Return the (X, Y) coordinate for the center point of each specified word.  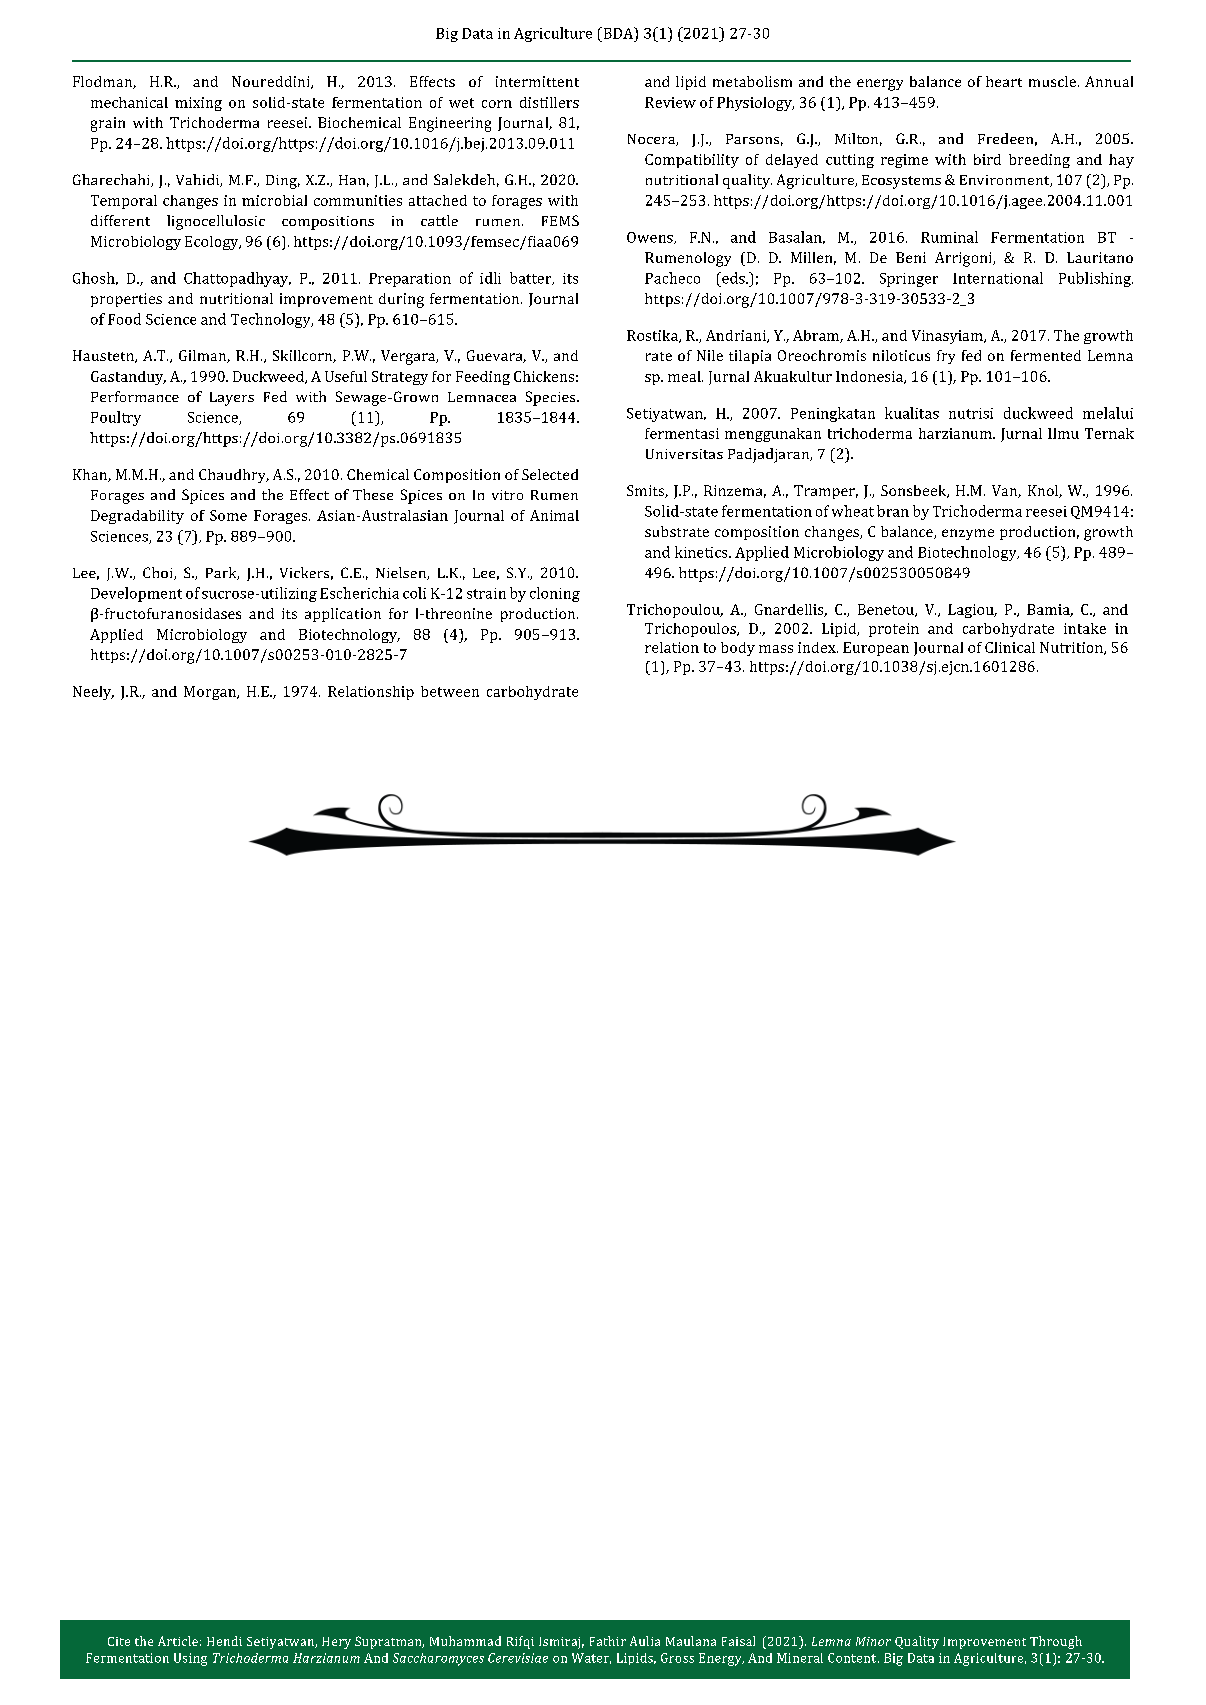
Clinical (1010, 647)
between (450, 691)
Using (190, 1659)
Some (228, 515)
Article (178, 1641)
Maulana (691, 1641)
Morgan (211, 693)
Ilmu (1063, 433)
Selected (550, 474)
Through (1056, 1642)
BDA (618, 33)
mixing (198, 104)
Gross (677, 1658)
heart (1004, 81)
